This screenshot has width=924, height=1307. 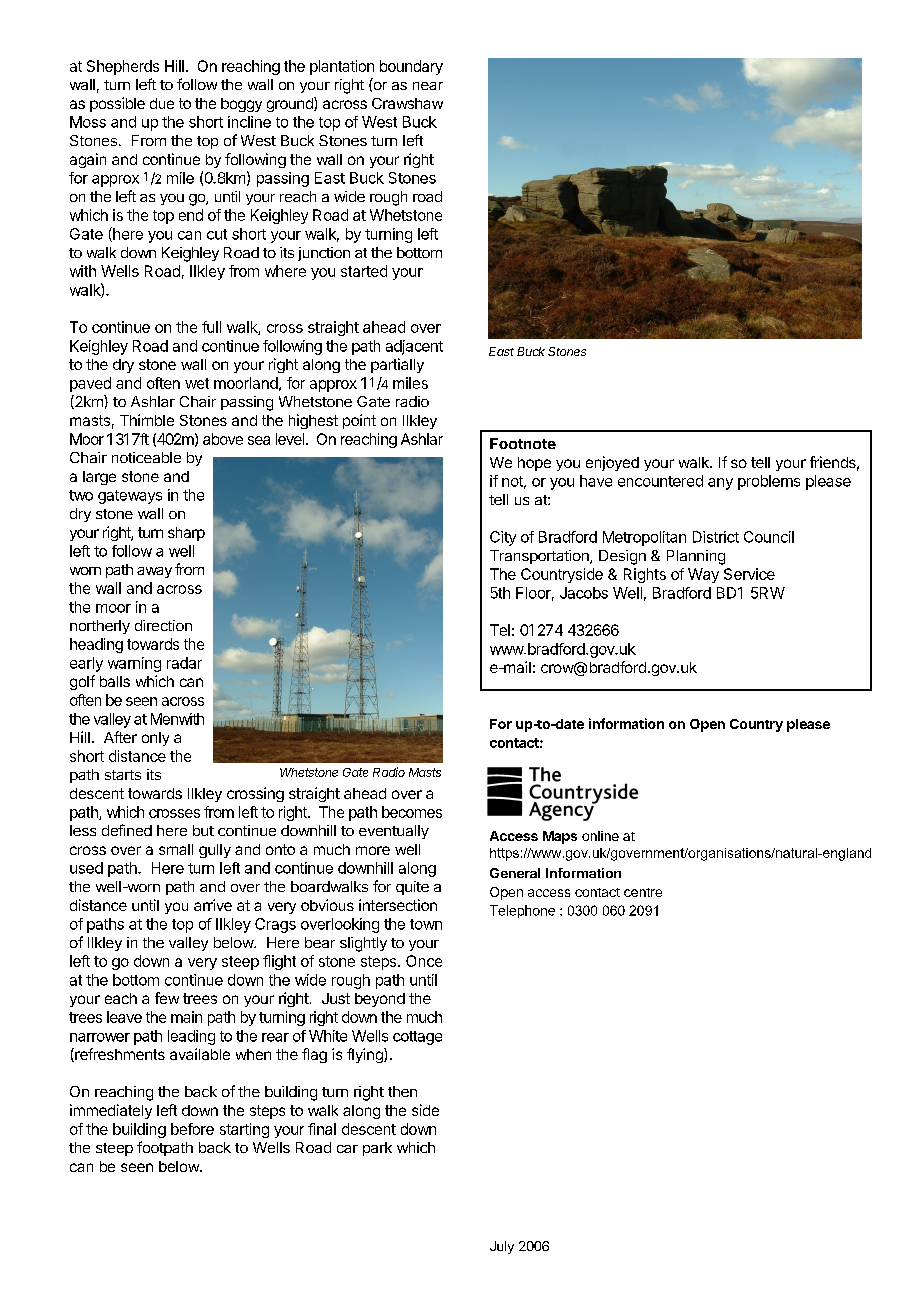 I want to click on eventually, so click(x=394, y=832).
